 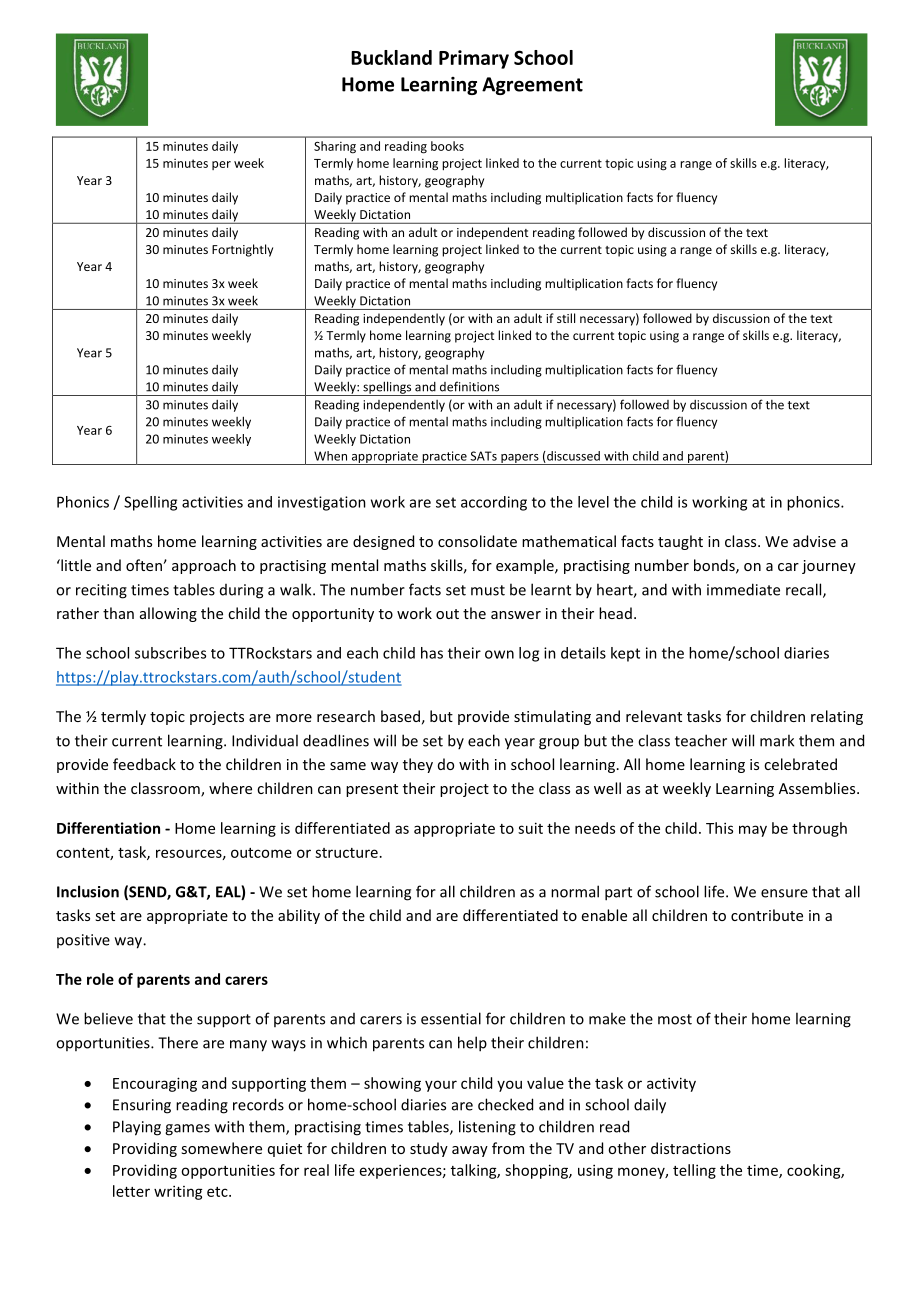 I want to click on games, so click(x=187, y=1130).
